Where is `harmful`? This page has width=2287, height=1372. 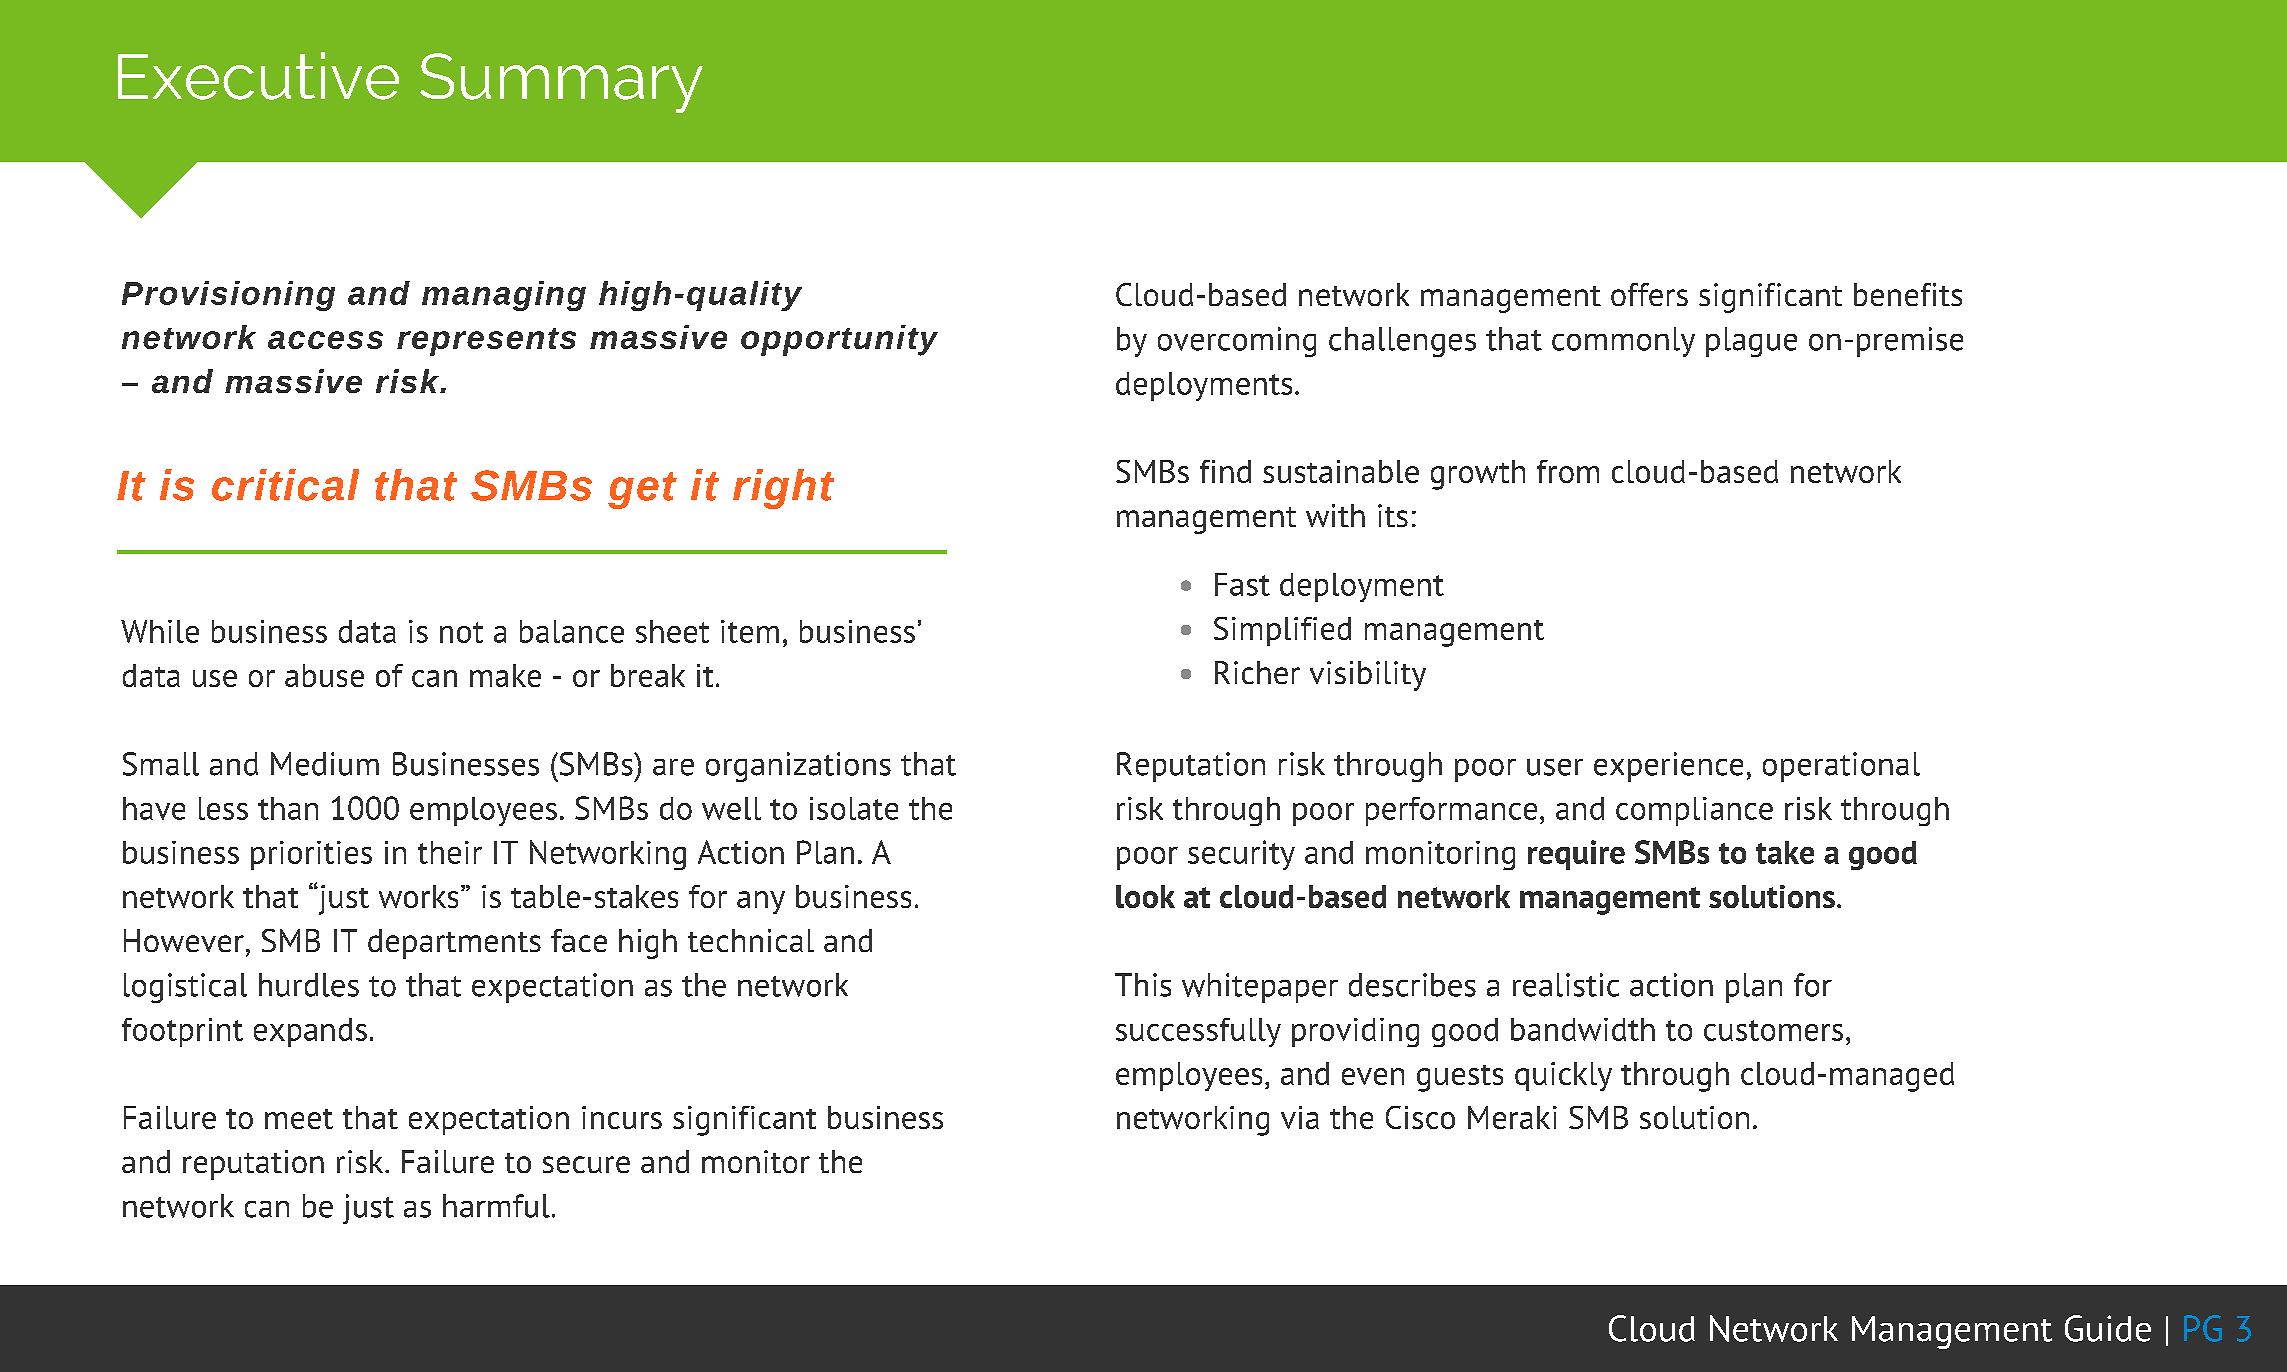
harmful is located at coordinates (496, 1206).
